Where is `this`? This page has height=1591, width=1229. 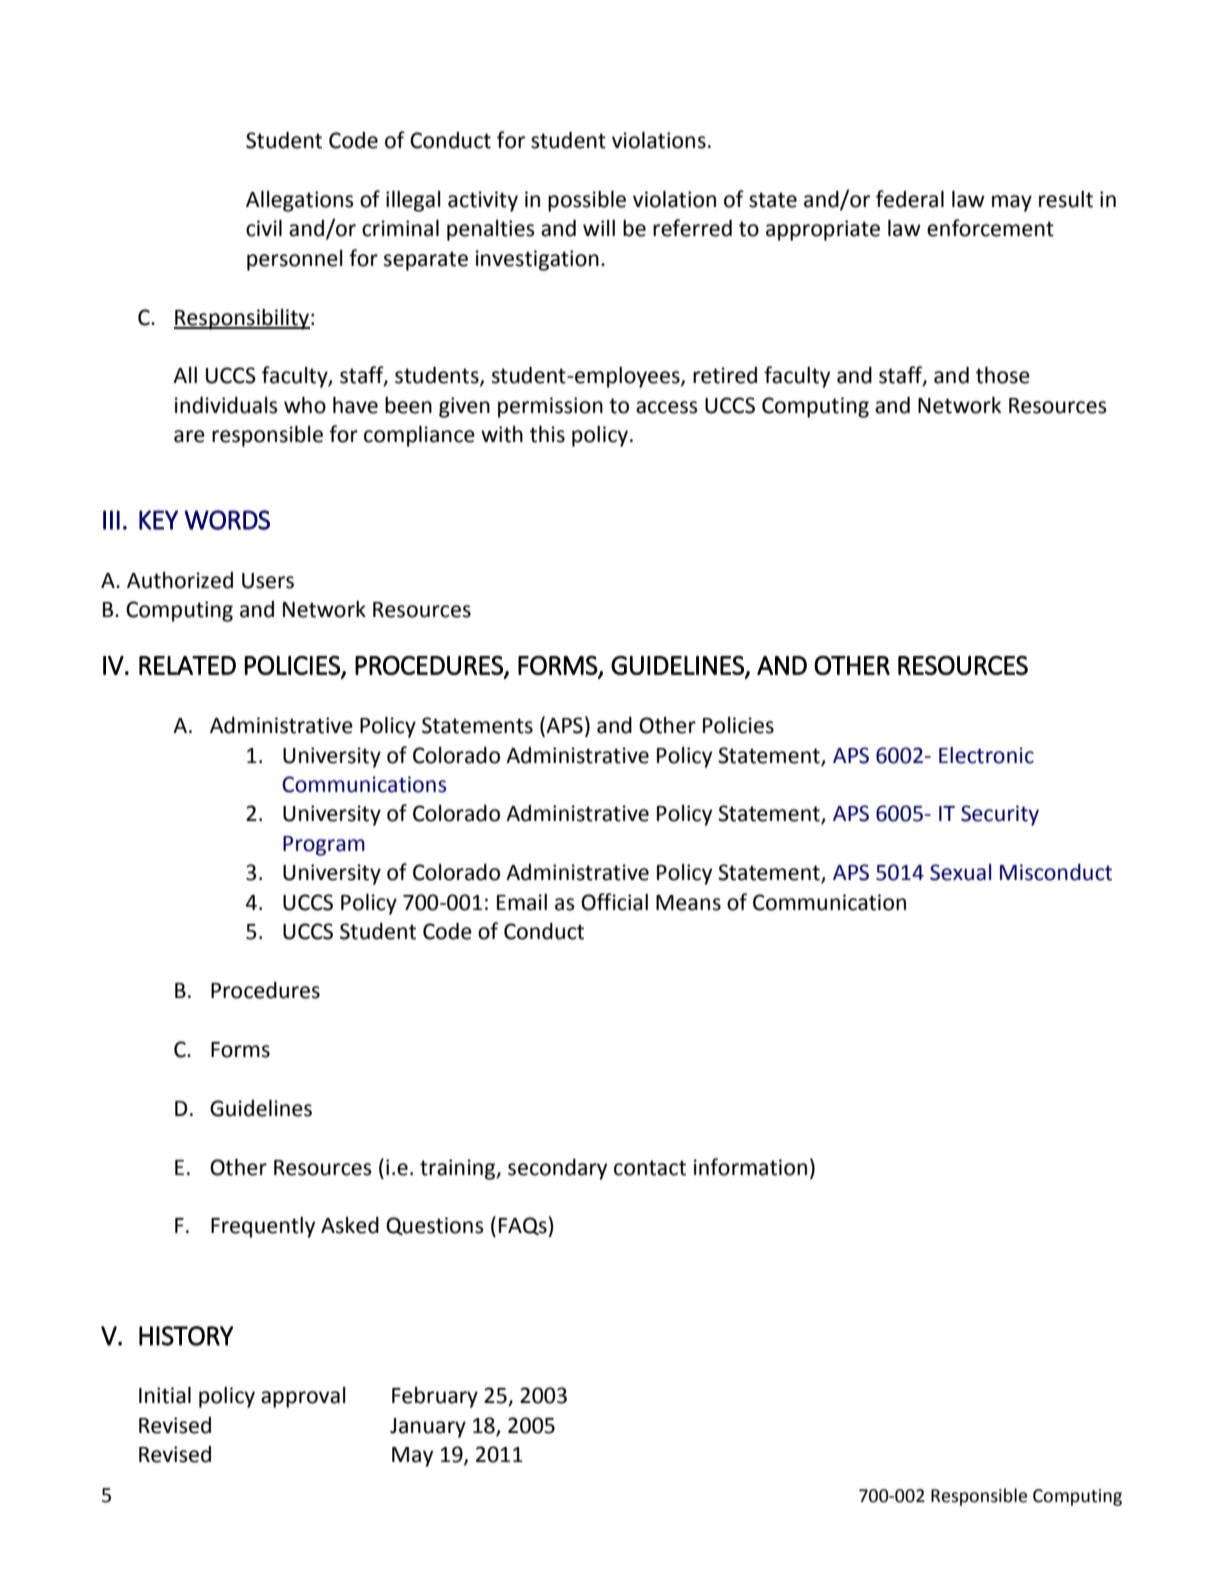 this is located at coordinates (547, 434).
